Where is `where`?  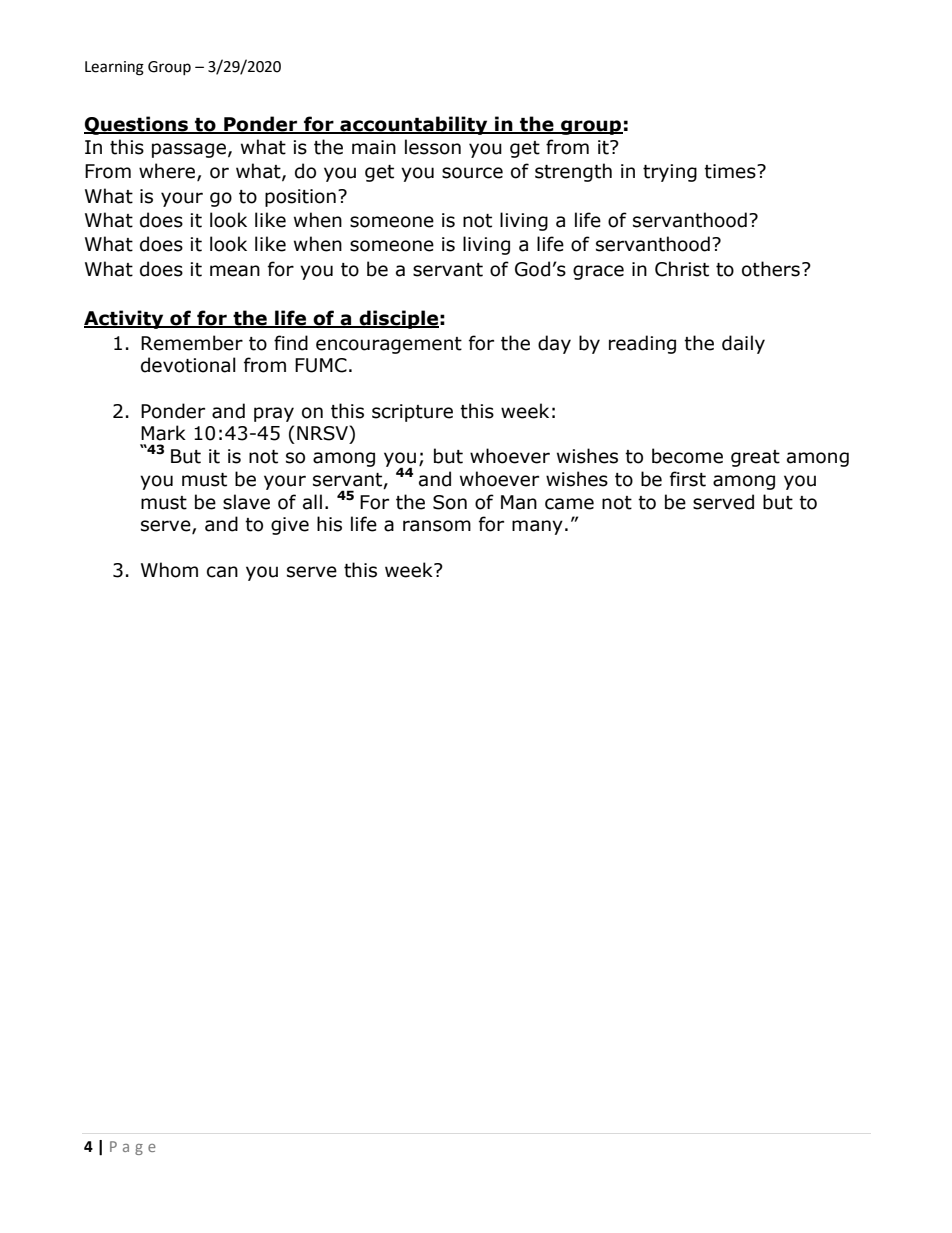
where is located at coordinates (168, 172).
